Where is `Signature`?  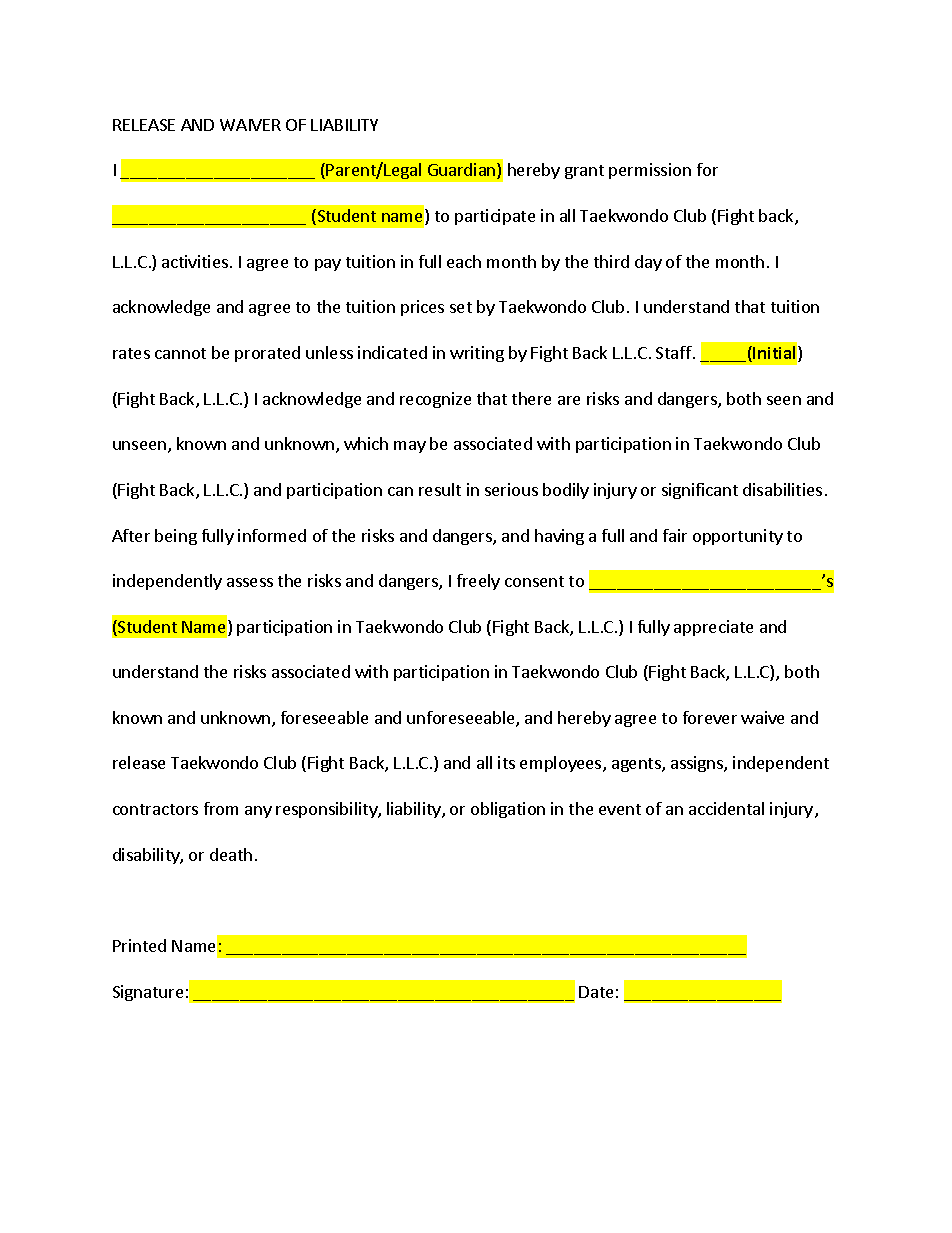 Signature is located at coordinates (148, 993).
